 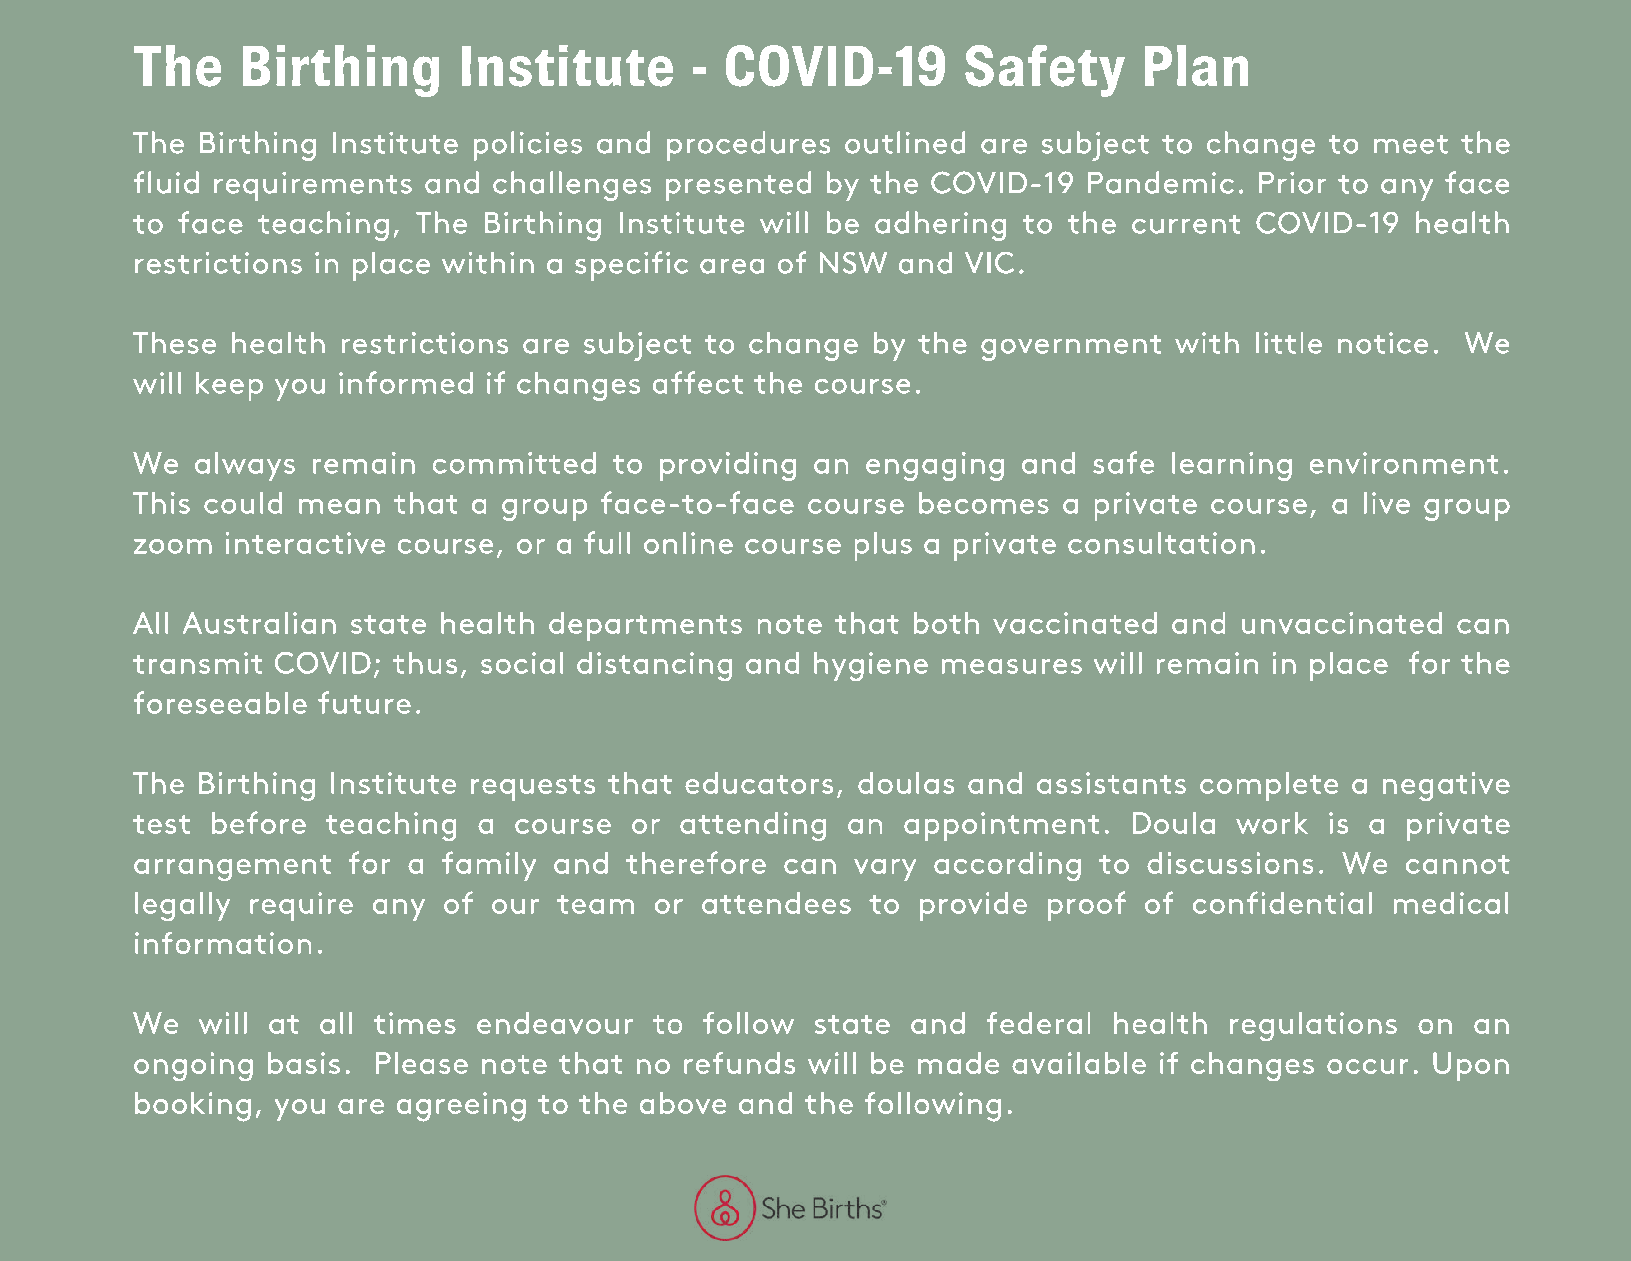 I want to click on live, so click(x=1387, y=503).
